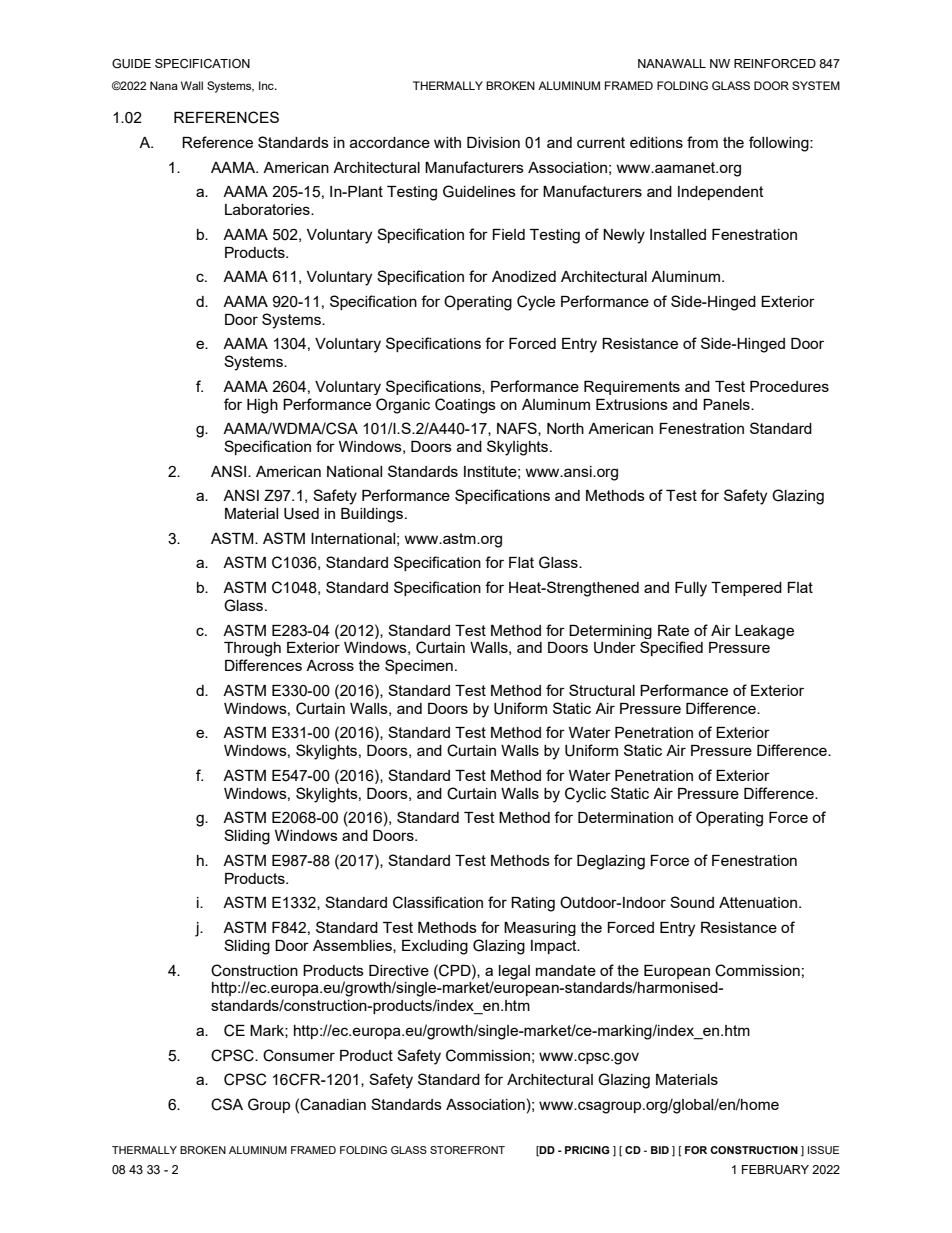  I want to click on Leakage, so click(764, 632).
